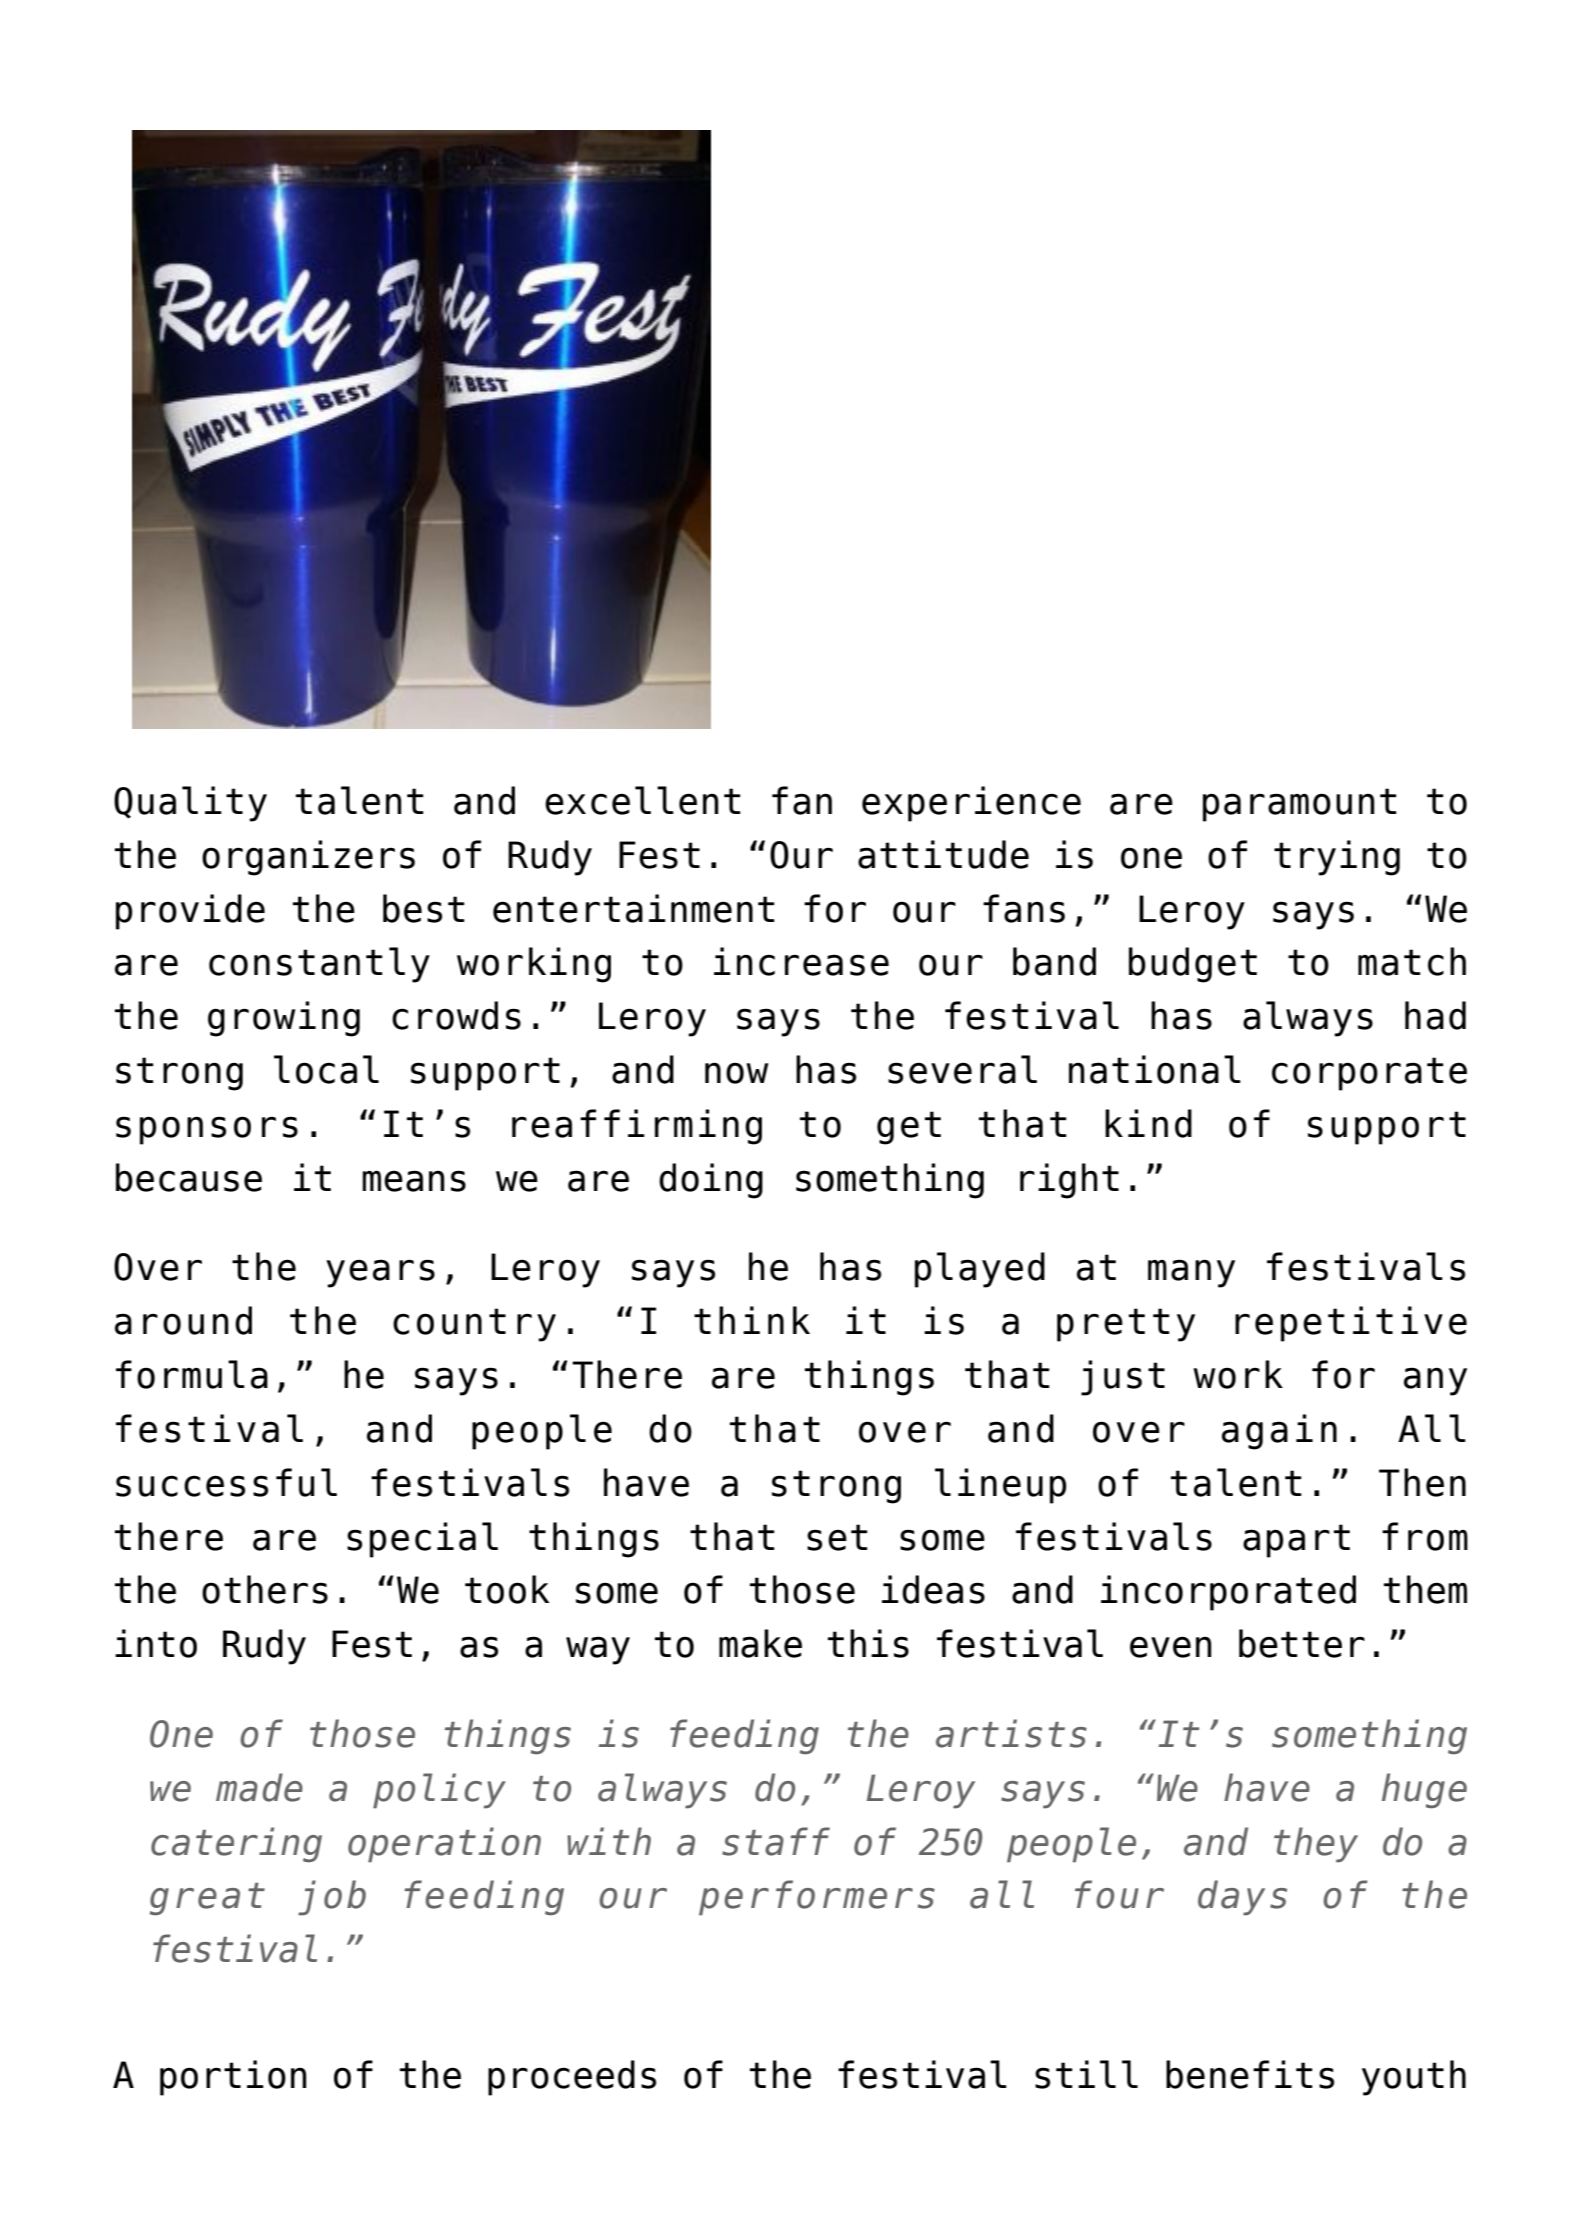 The width and height of the screenshot is (1582, 2238). What do you see at coordinates (233, 2078) in the screenshot?
I see `portion` at bounding box center [233, 2078].
